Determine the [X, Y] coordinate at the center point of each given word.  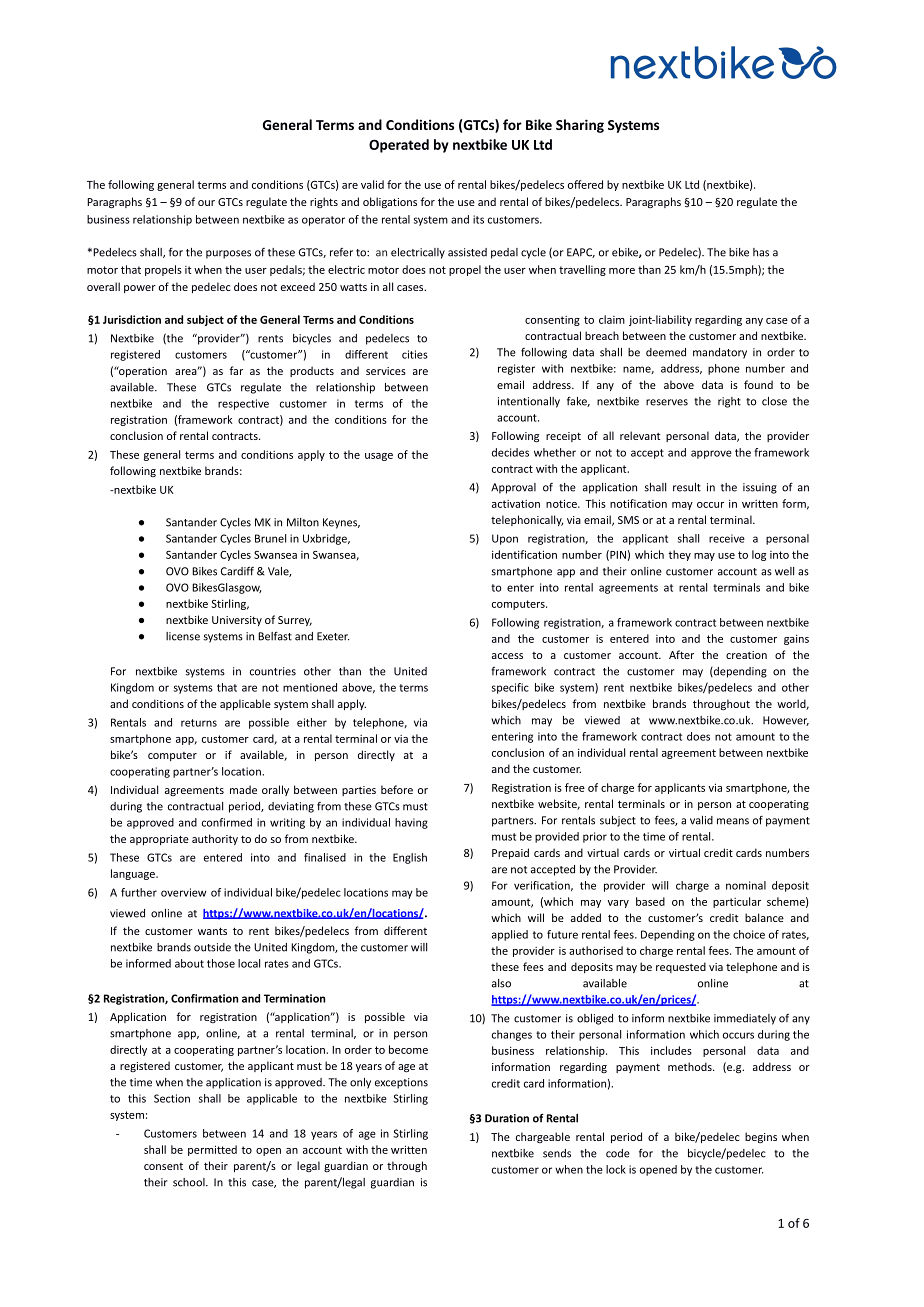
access [507, 656]
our [206, 203]
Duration [507, 1118]
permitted [212, 1150]
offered [585, 184]
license [183, 636]
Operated [399, 146]
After [681, 654]
